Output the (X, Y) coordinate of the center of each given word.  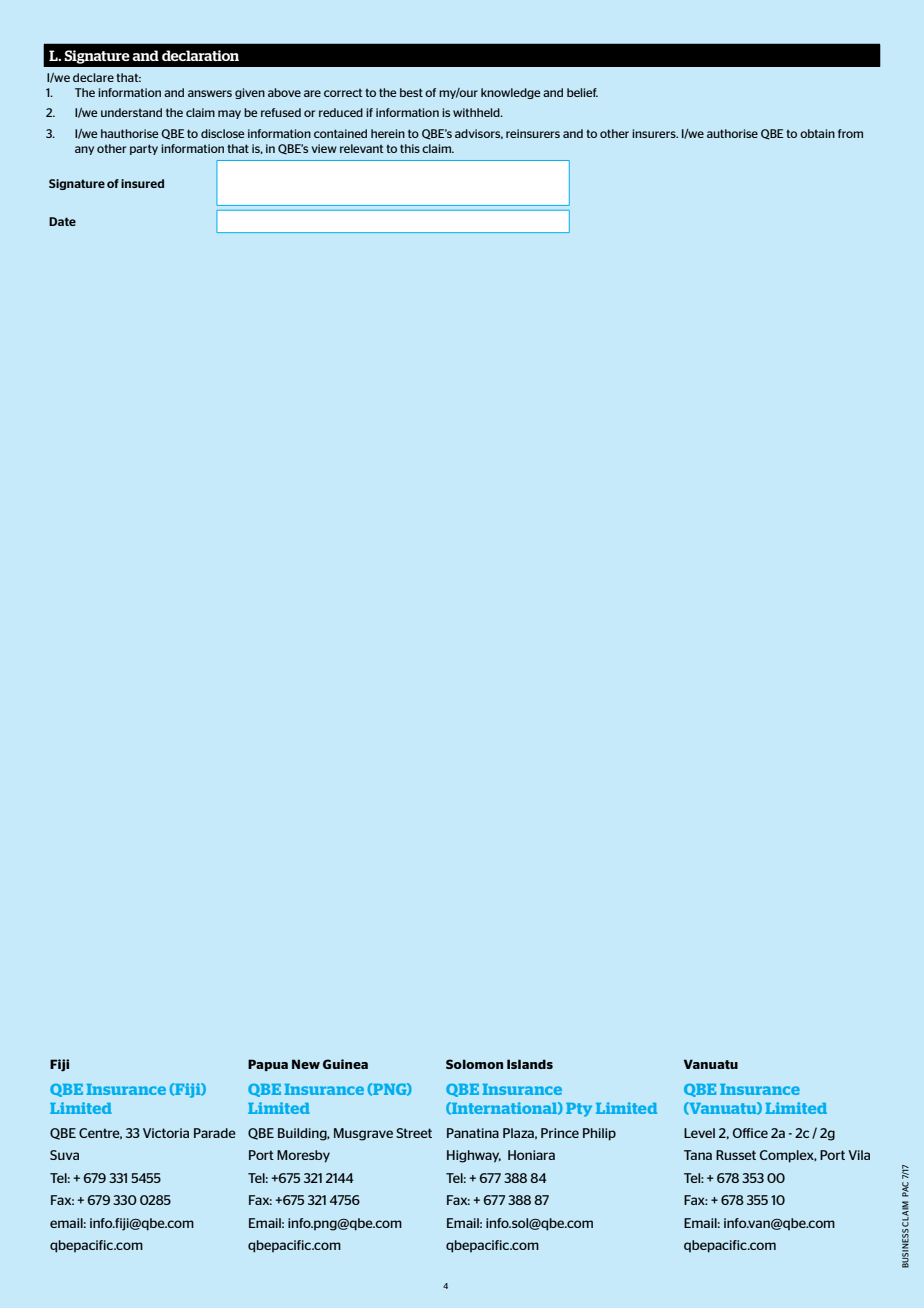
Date (62, 221)
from (850, 133)
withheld (477, 112)
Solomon (474, 1064)
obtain (817, 133)
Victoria (166, 1133)
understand (131, 112)
